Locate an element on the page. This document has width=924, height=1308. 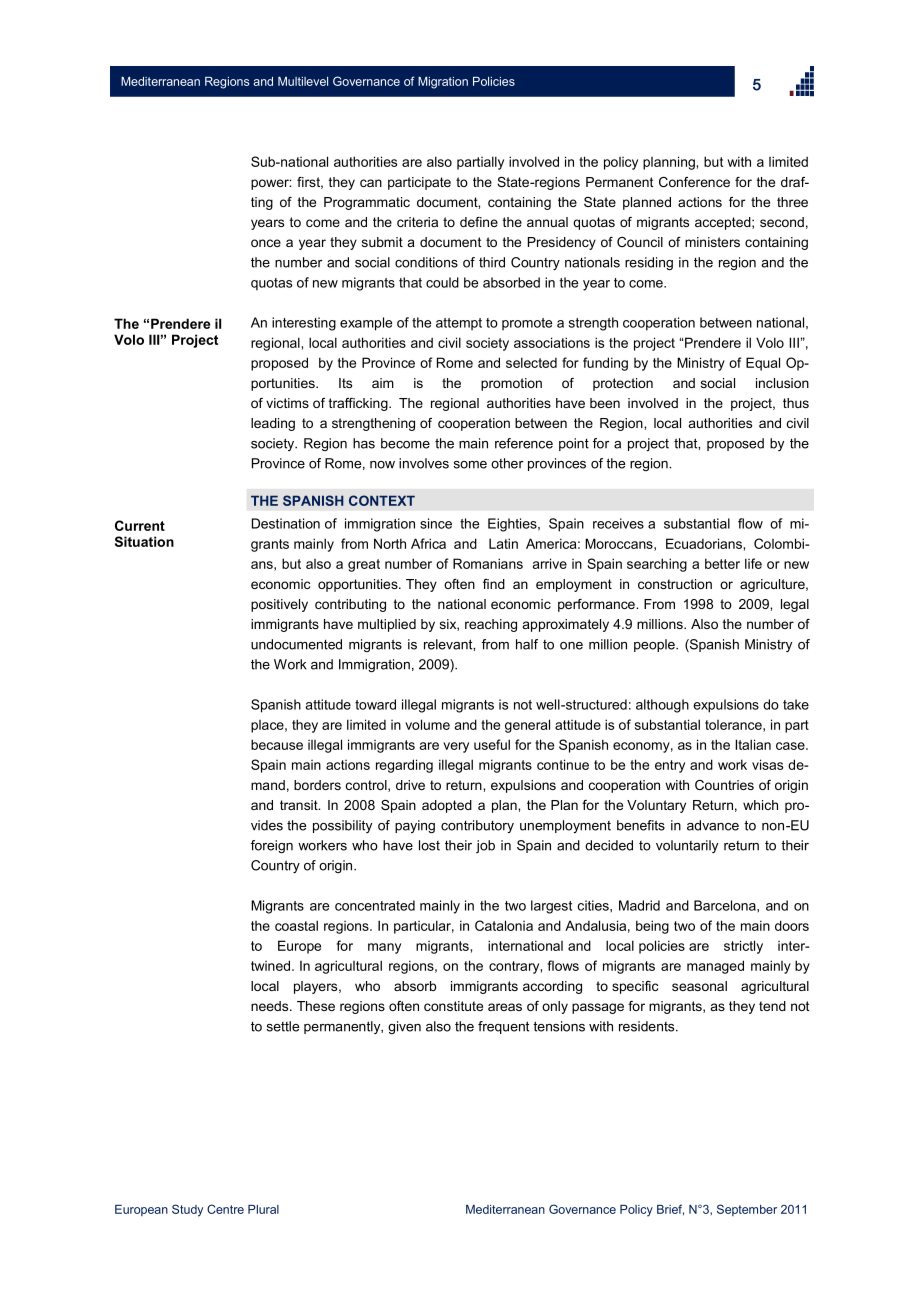
Conference is located at coordinates (694, 182).
